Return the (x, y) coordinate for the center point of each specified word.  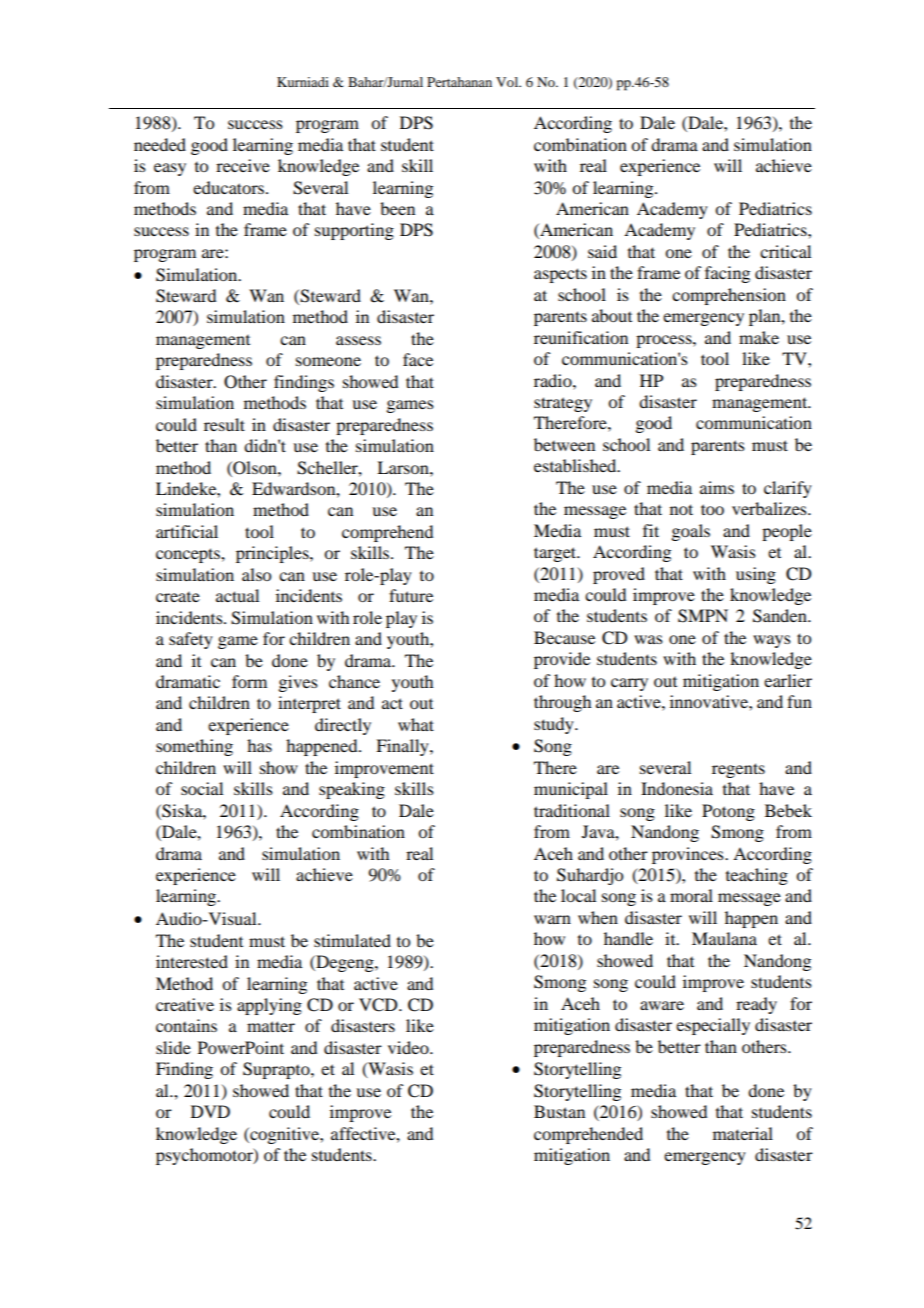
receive (243, 165)
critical (785, 251)
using (756, 575)
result (224, 424)
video (409, 1047)
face (418, 359)
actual (237, 595)
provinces (689, 855)
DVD (210, 1111)
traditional (572, 810)
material (743, 1133)
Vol (508, 82)
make (759, 337)
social (202, 788)
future (411, 595)
